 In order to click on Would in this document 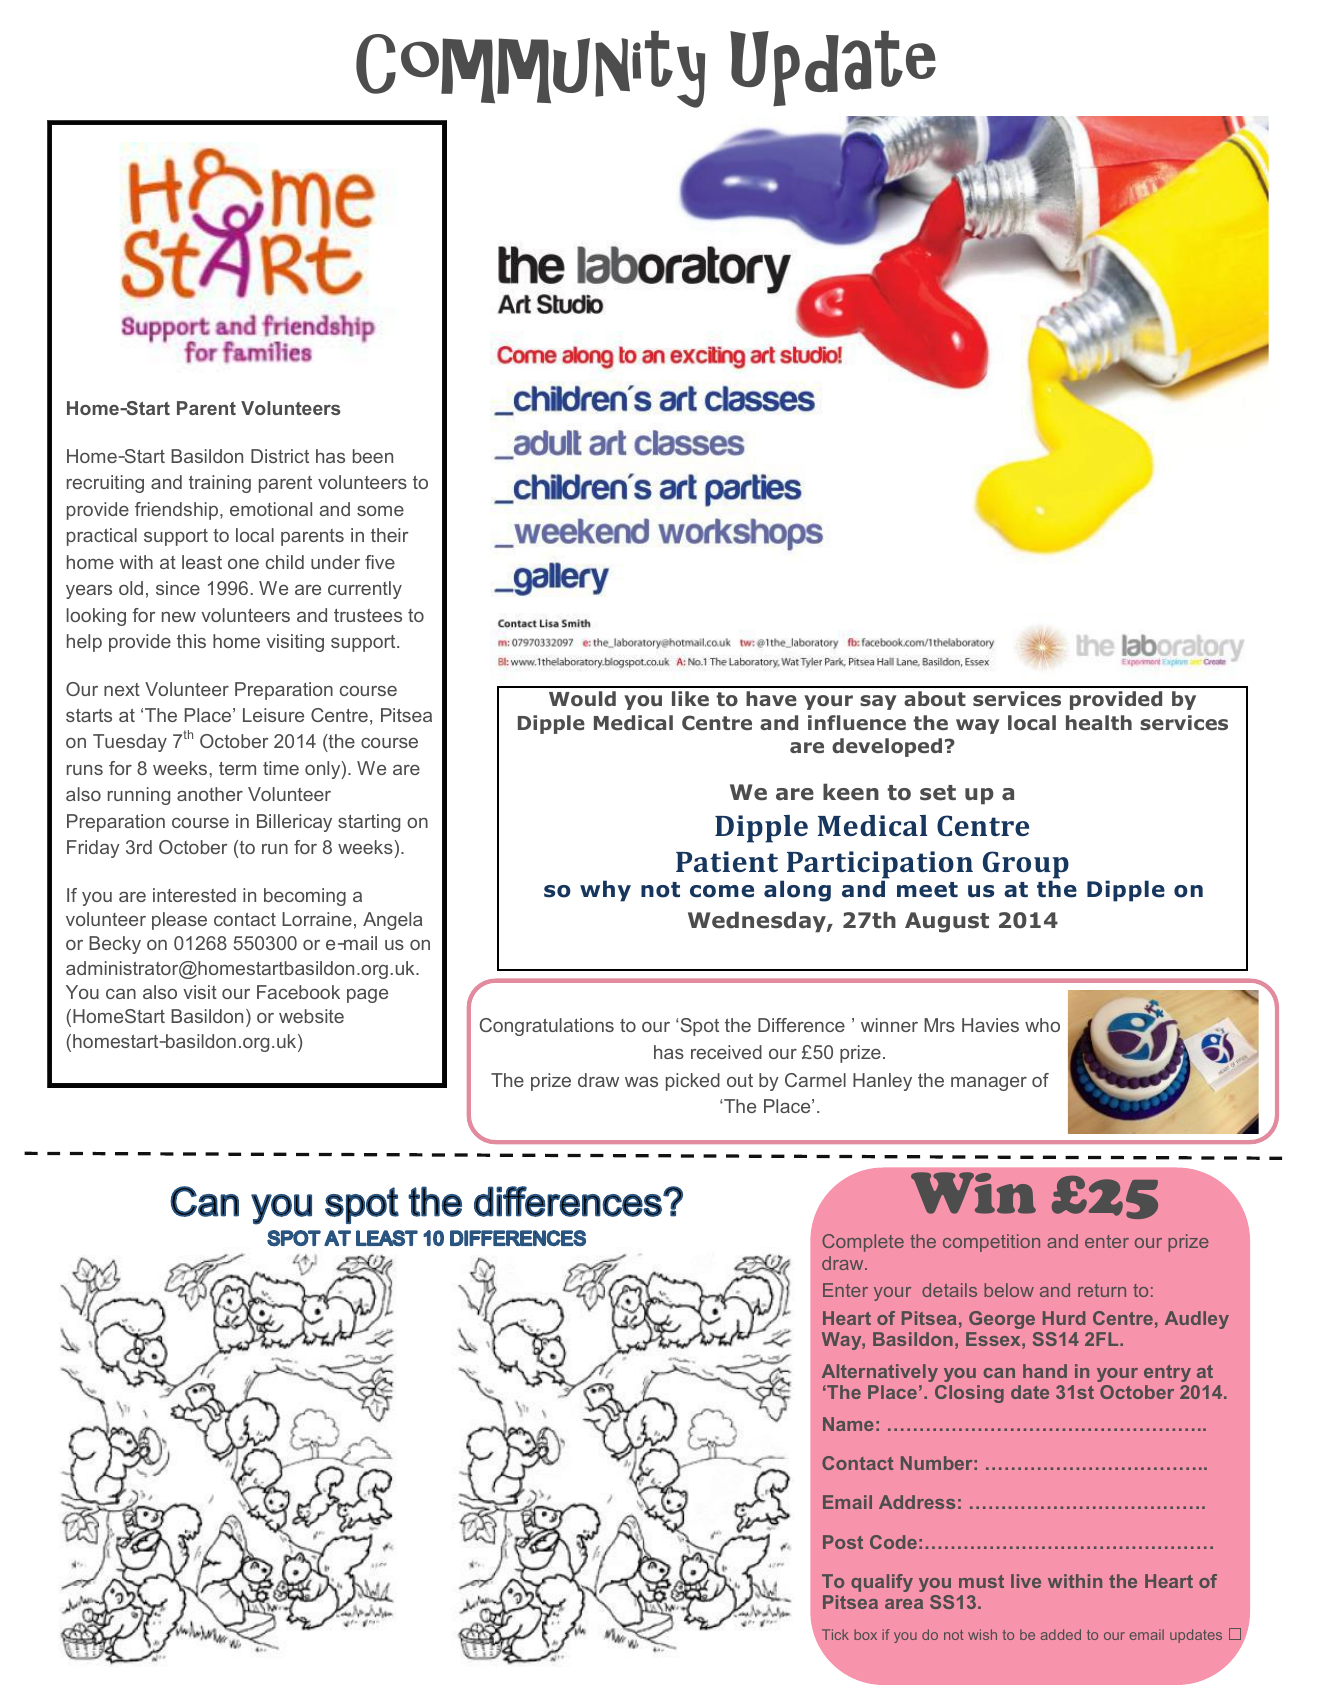, I will do `click(582, 699)`.
